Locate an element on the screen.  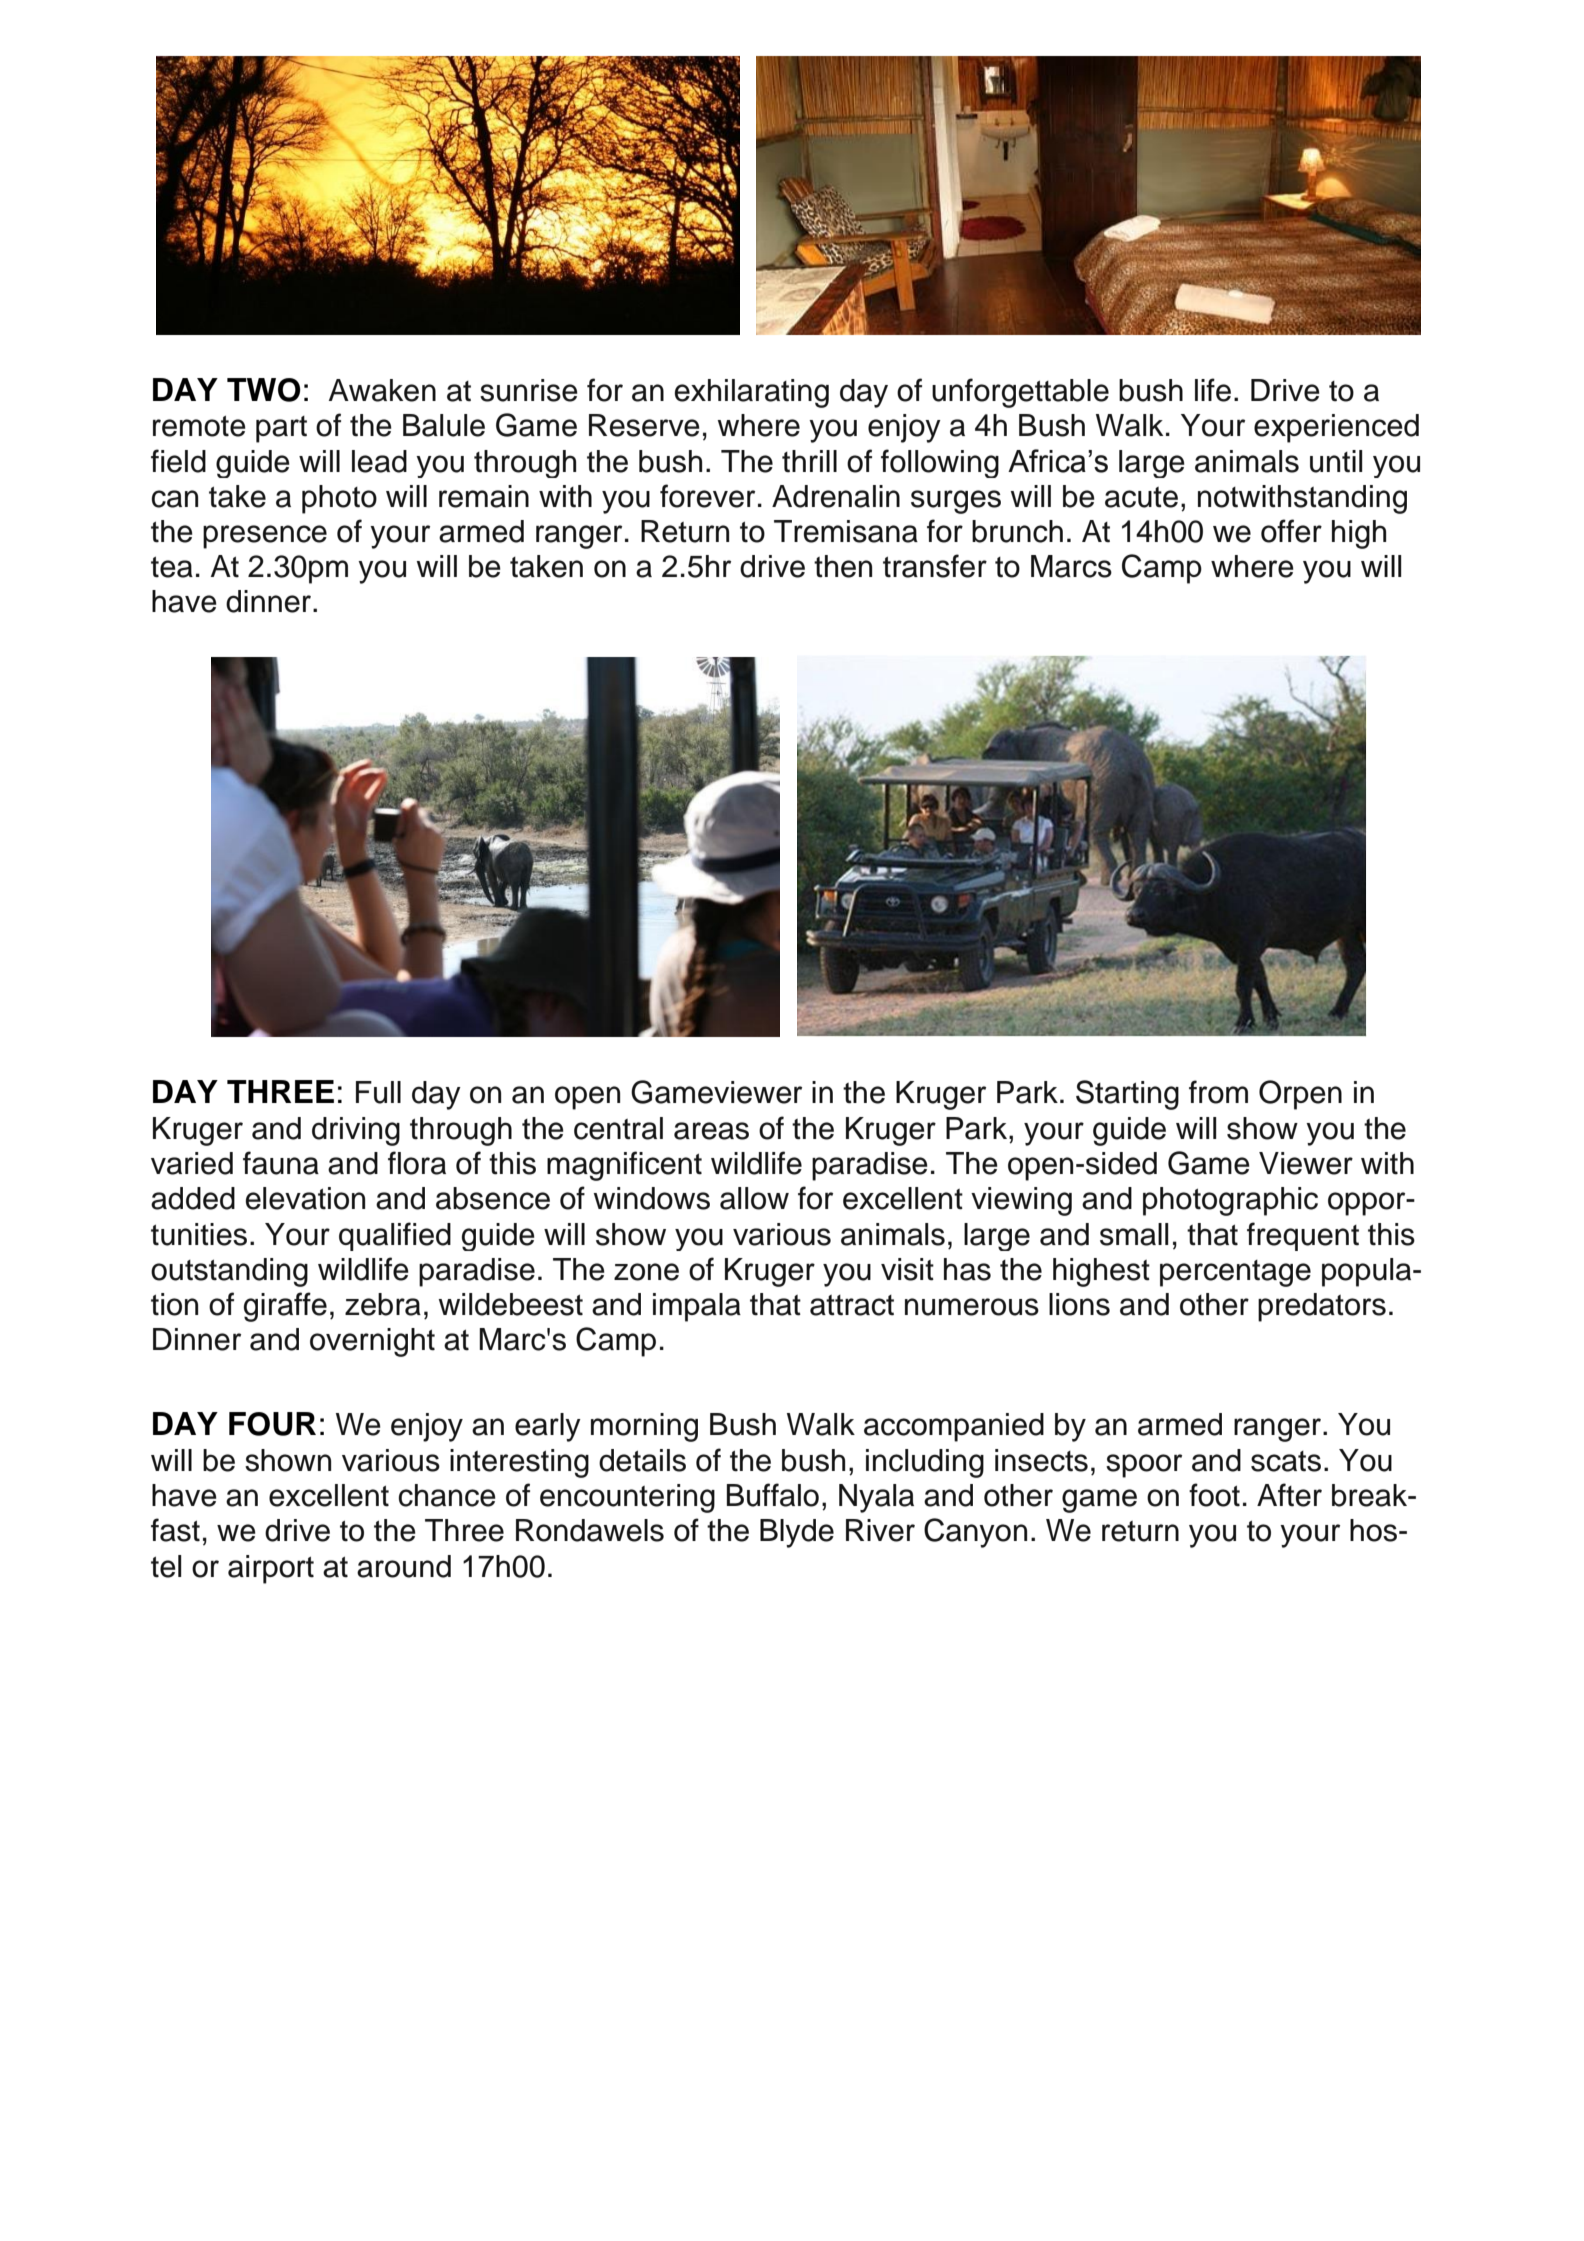
airport is located at coordinates (271, 1569).
